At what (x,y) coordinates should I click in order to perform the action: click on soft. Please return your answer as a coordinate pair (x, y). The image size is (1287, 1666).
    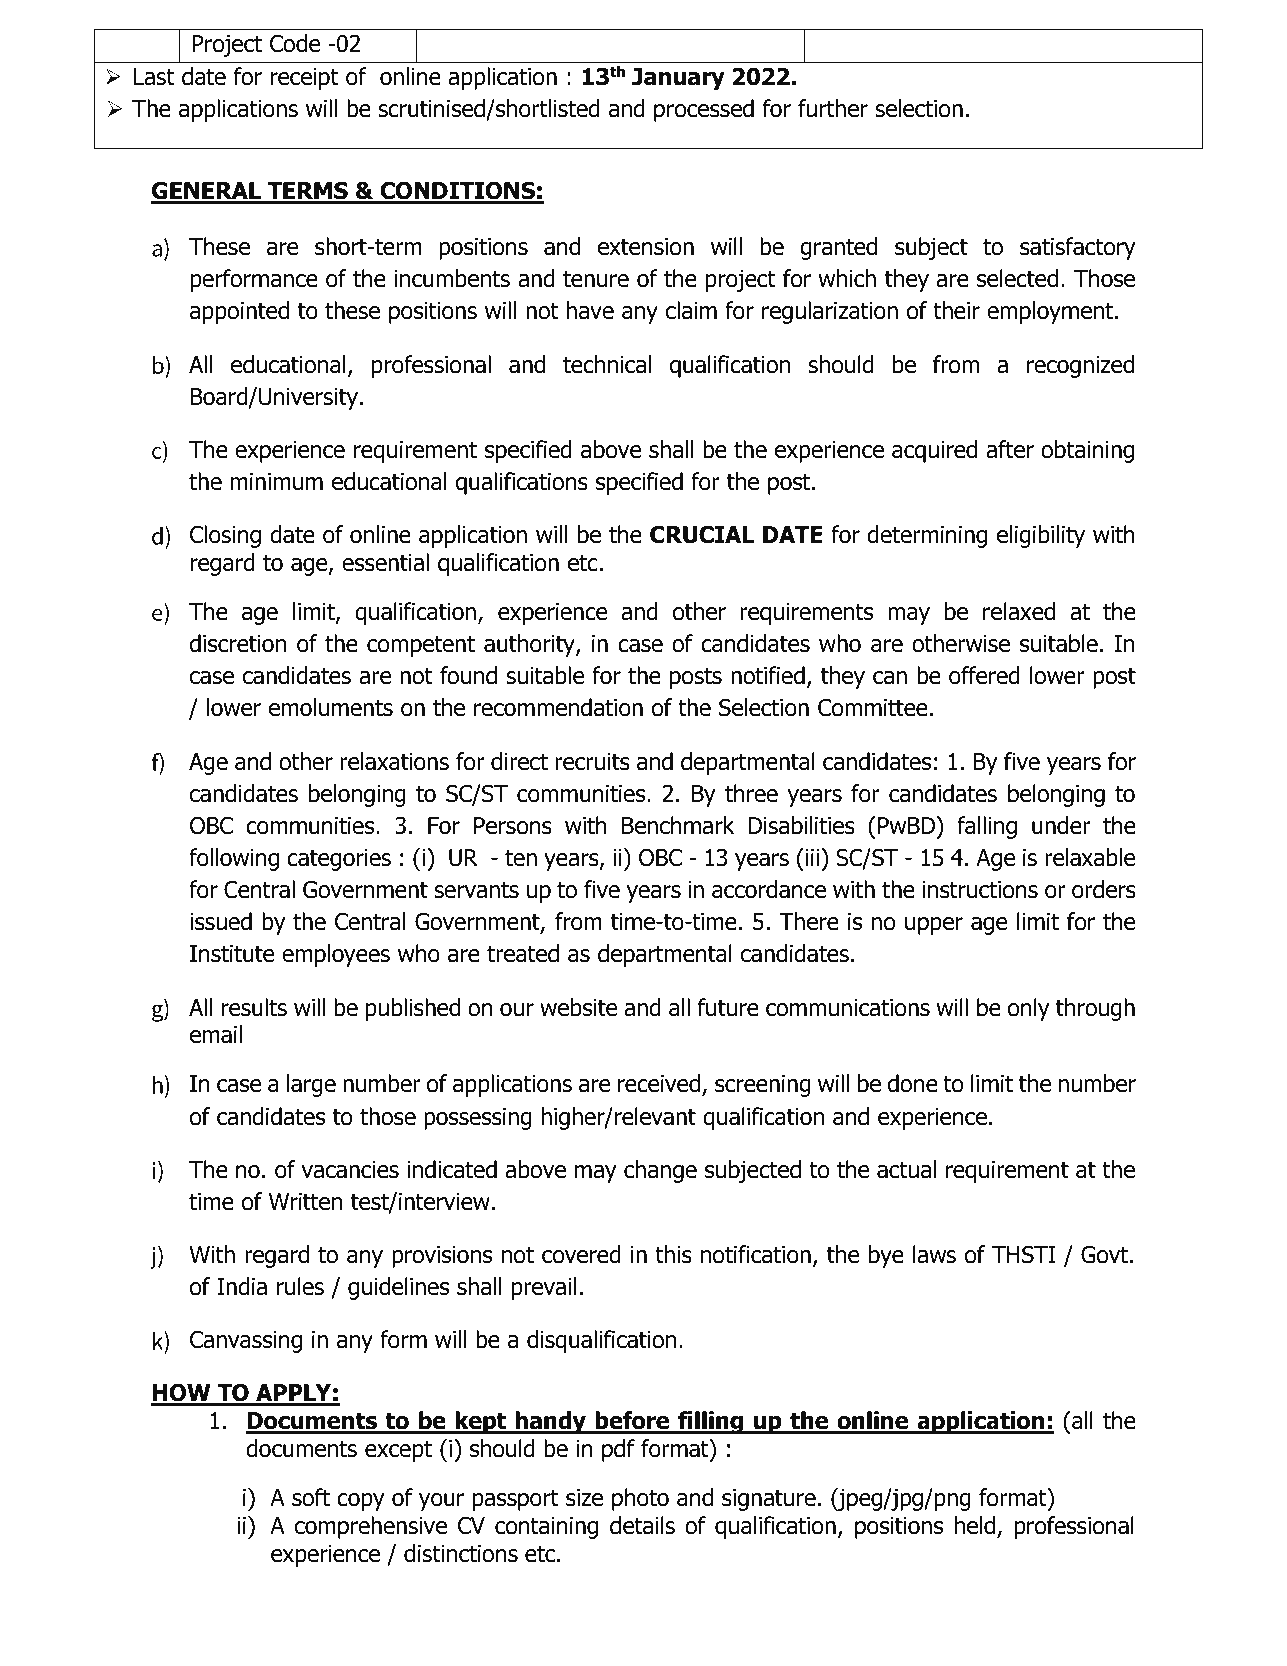
    Looking at the image, I should click on (311, 1497).
